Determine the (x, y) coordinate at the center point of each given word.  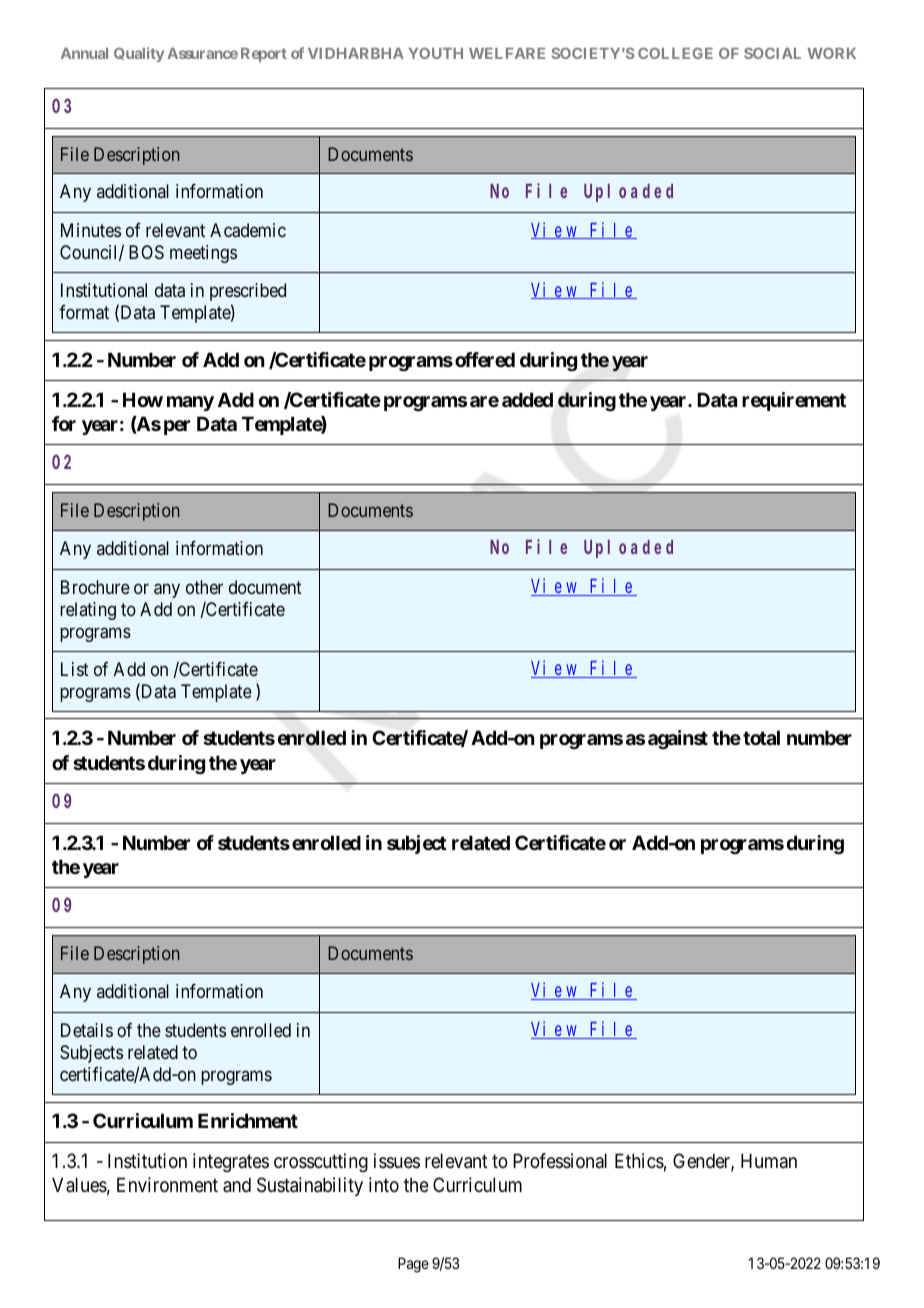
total (761, 737)
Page (413, 1265)
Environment (167, 1185)
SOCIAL (772, 53)
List (75, 669)
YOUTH (435, 53)
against (678, 739)
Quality (139, 54)
